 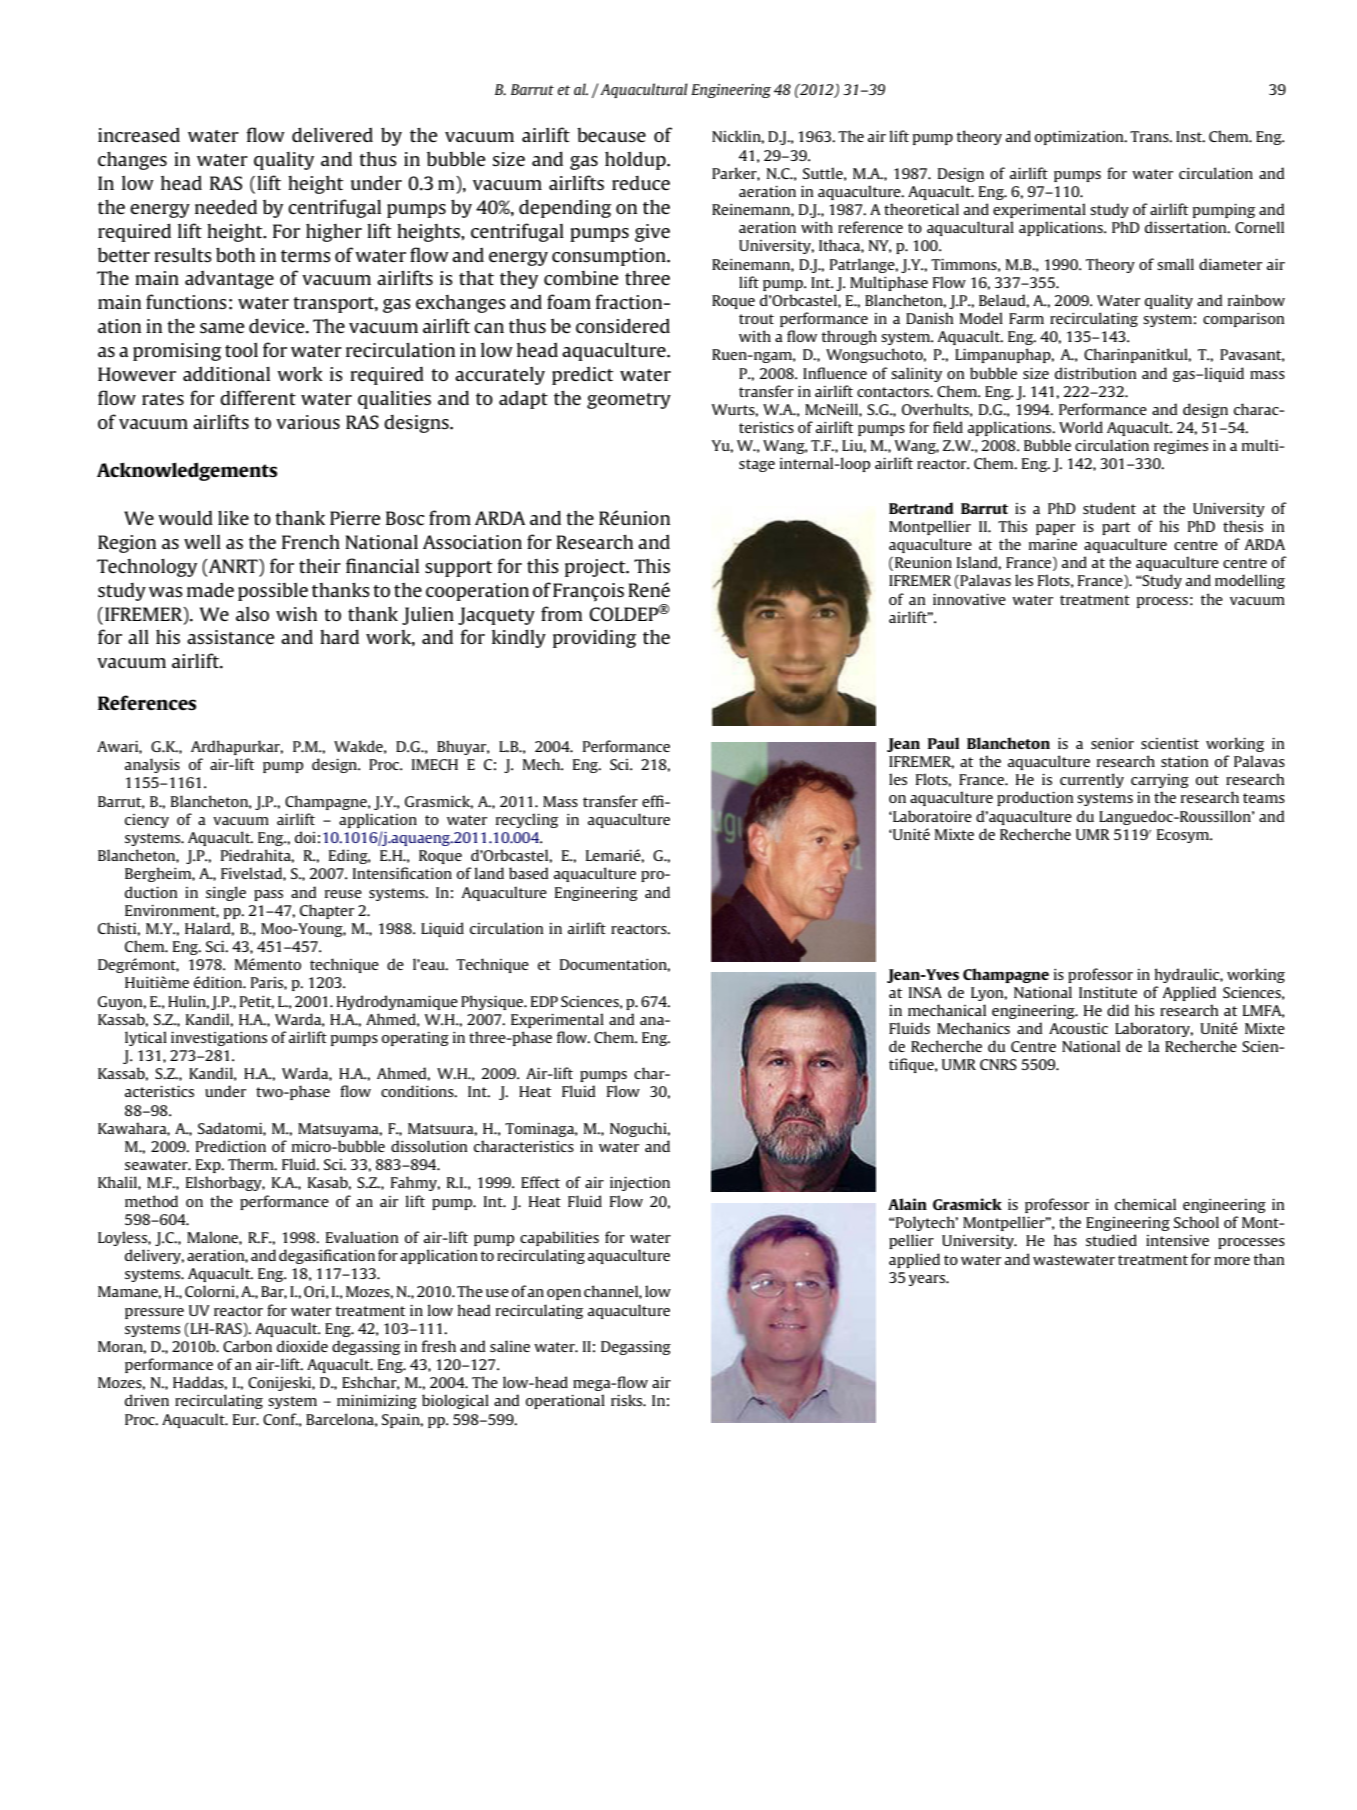 What do you see at coordinates (641, 183) in the screenshot?
I see `reduce` at bounding box center [641, 183].
